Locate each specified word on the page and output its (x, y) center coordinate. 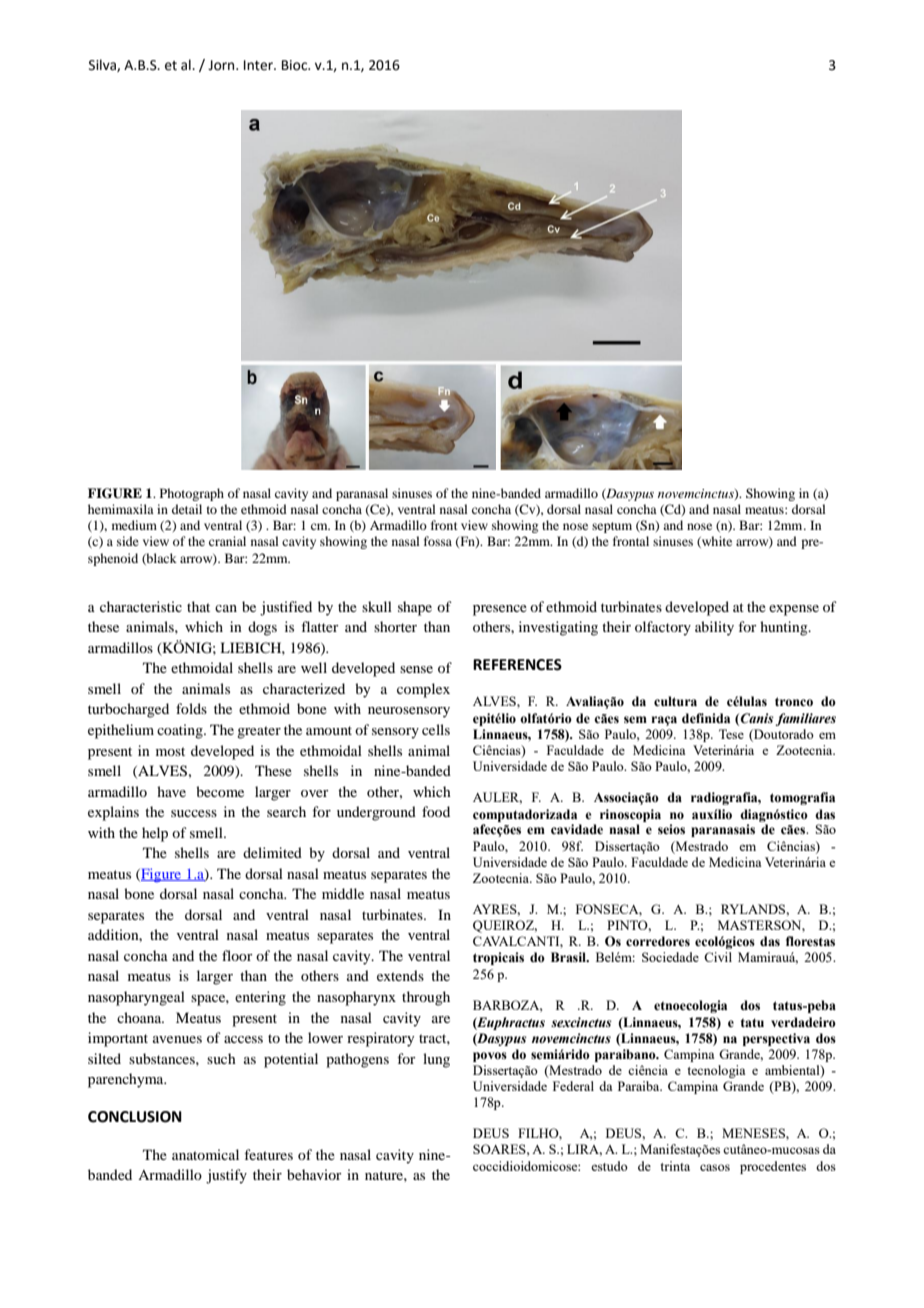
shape (415, 608)
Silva (103, 65)
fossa (438, 541)
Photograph (192, 494)
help (155, 834)
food (436, 811)
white (716, 542)
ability (714, 628)
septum (612, 527)
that (198, 606)
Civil (718, 957)
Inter (259, 65)
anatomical (205, 1154)
